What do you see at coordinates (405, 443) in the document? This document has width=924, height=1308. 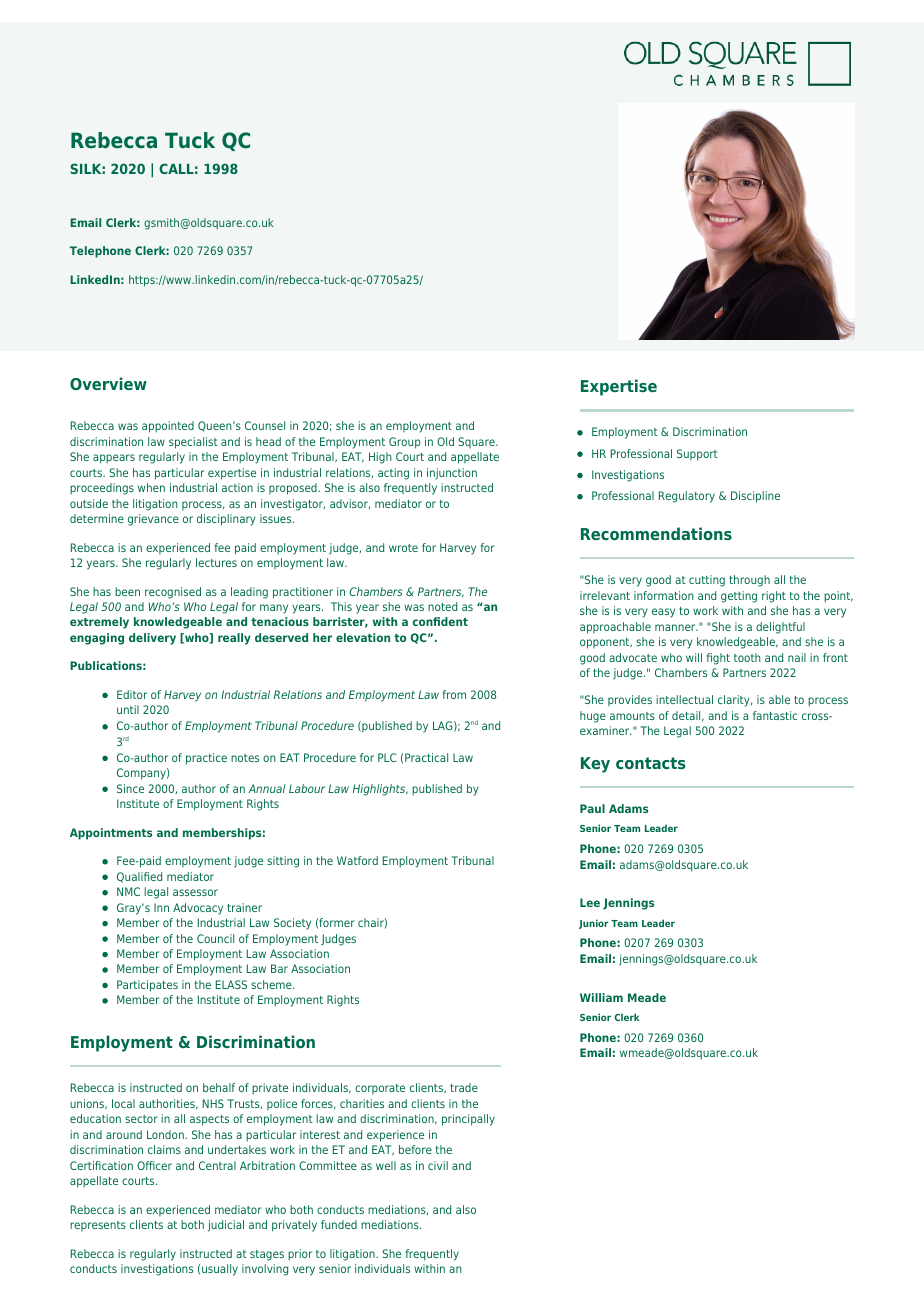 I see `Group` at bounding box center [405, 443].
